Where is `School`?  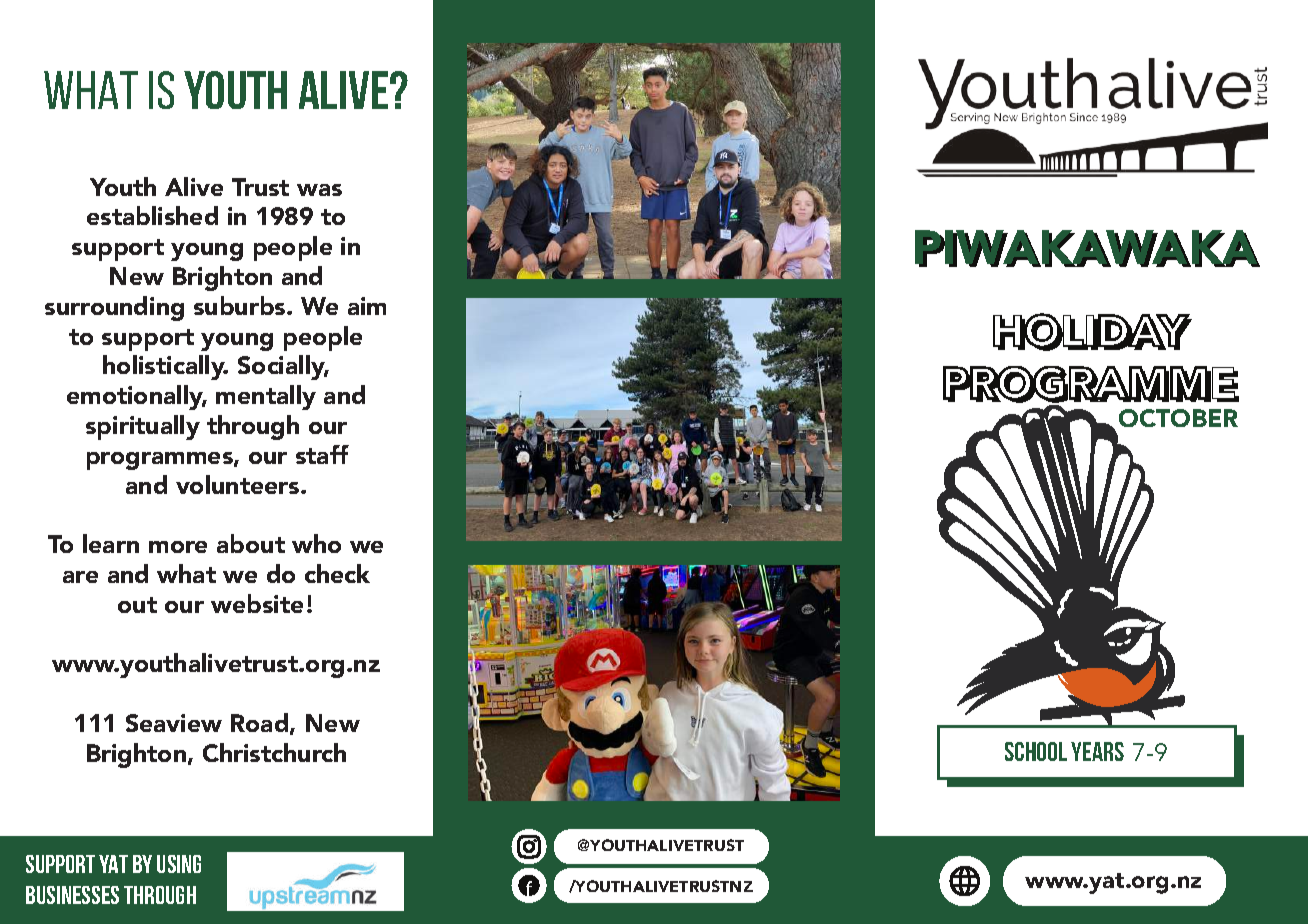 School is located at coordinates (1036, 751).
